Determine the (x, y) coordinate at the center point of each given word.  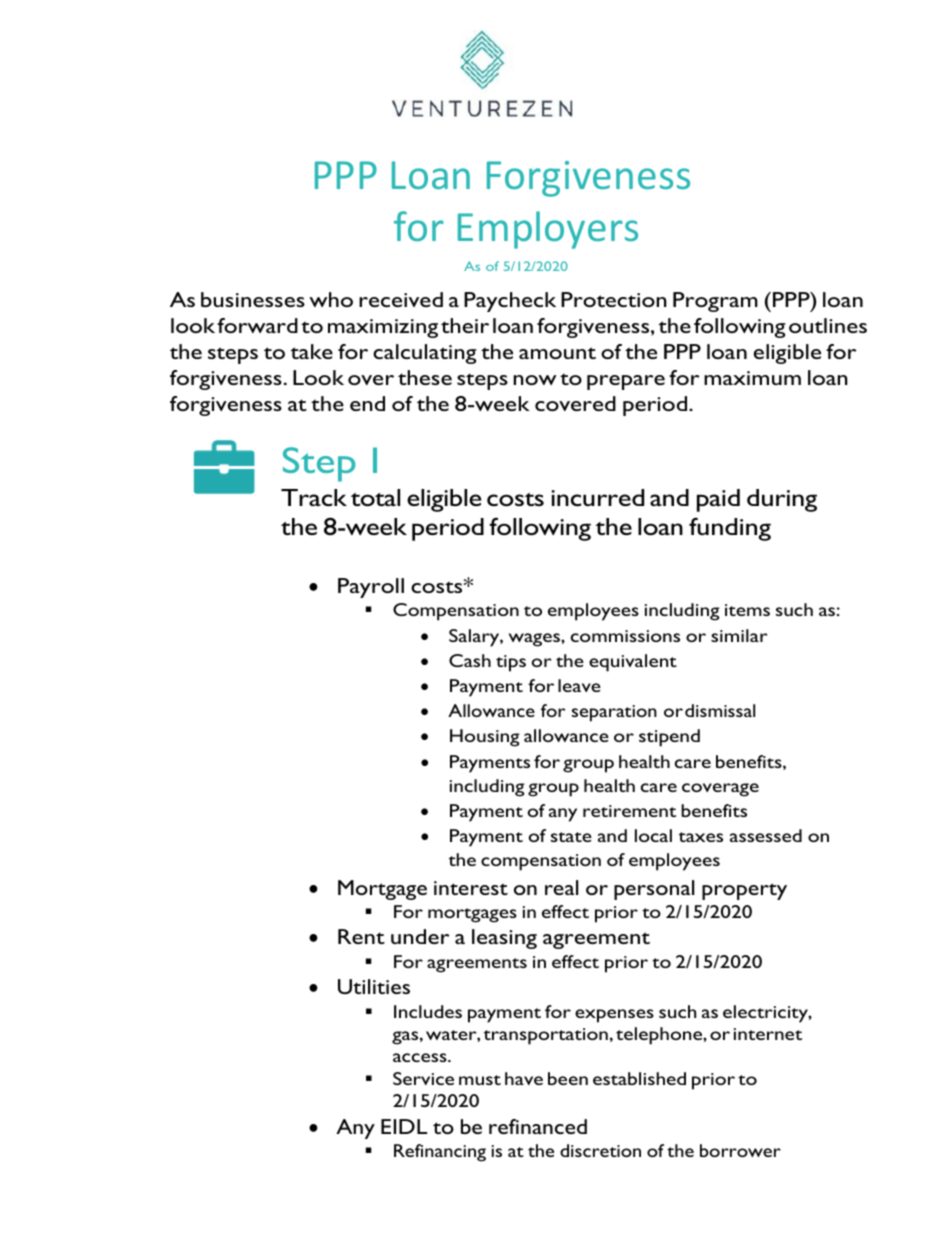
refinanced (538, 1126)
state (571, 837)
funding (730, 529)
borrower (740, 1150)
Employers (548, 230)
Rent (361, 936)
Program (715, 302)
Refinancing (440, 1153)
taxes (701, 837)
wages (535, 640)
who (331, 299)
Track (314, 497)
